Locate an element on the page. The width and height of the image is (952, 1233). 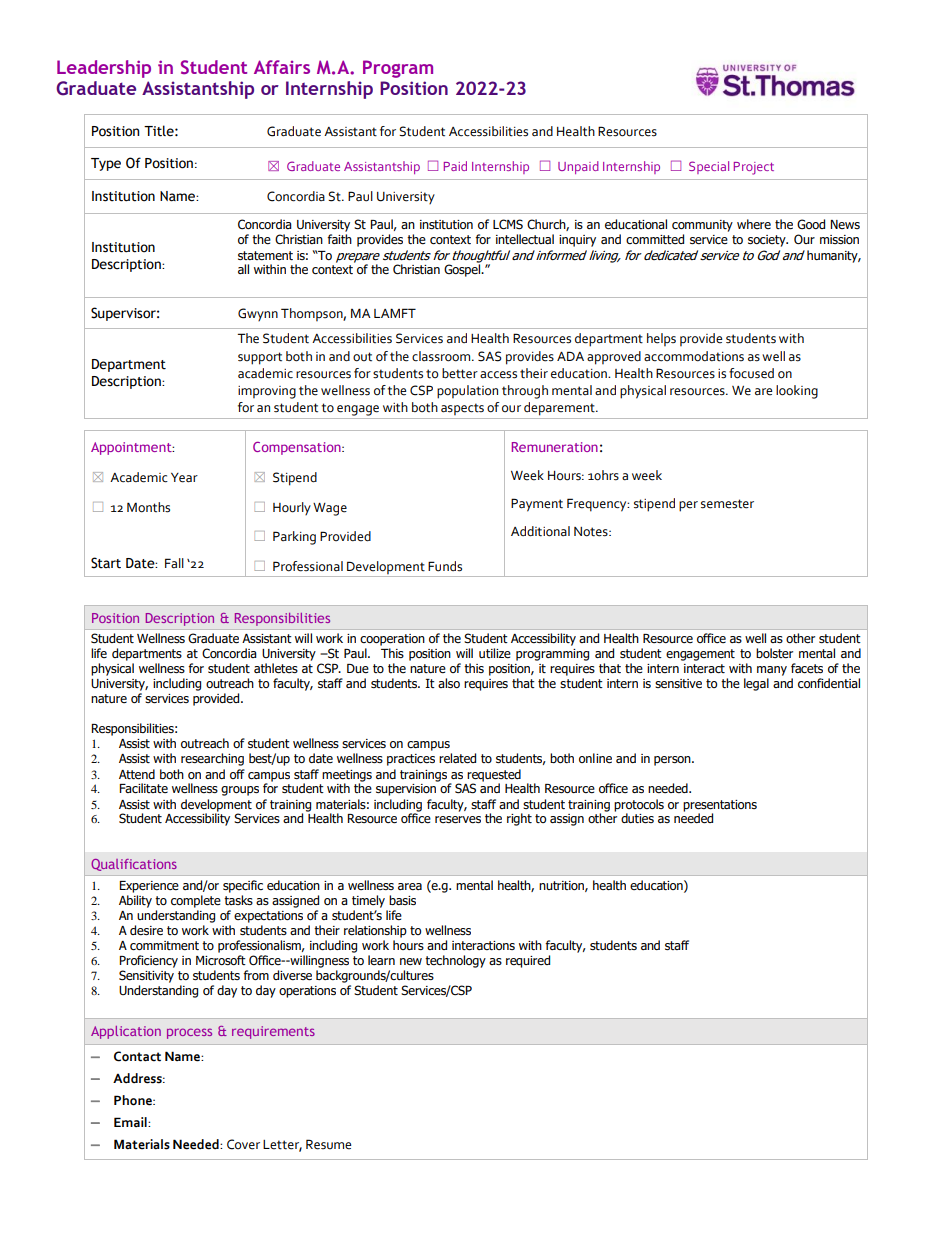
LCMS is located at coordinates (508, 224).
